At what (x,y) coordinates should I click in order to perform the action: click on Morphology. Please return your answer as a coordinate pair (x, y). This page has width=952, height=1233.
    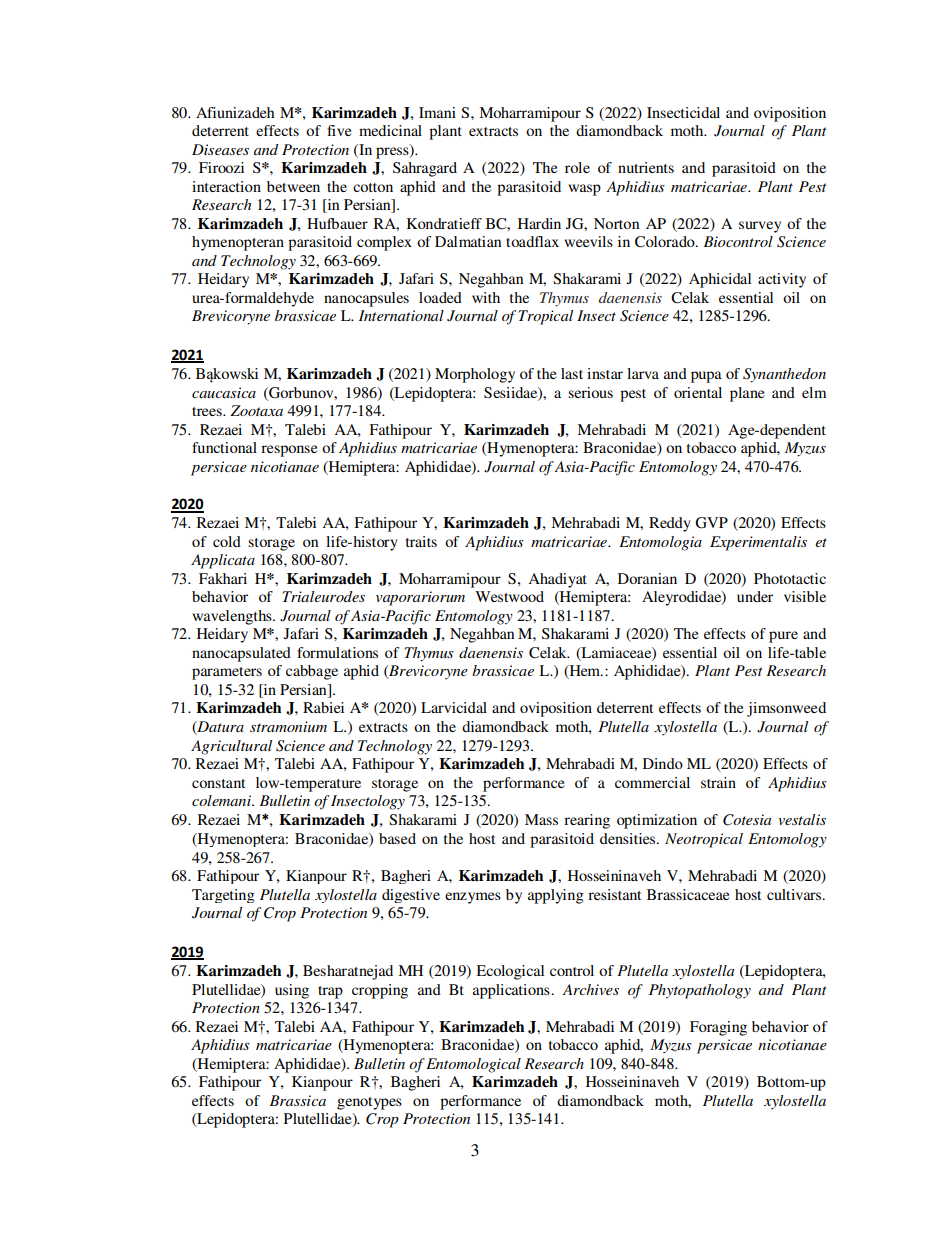
    Looking at the image, I should click on (475, 375).
